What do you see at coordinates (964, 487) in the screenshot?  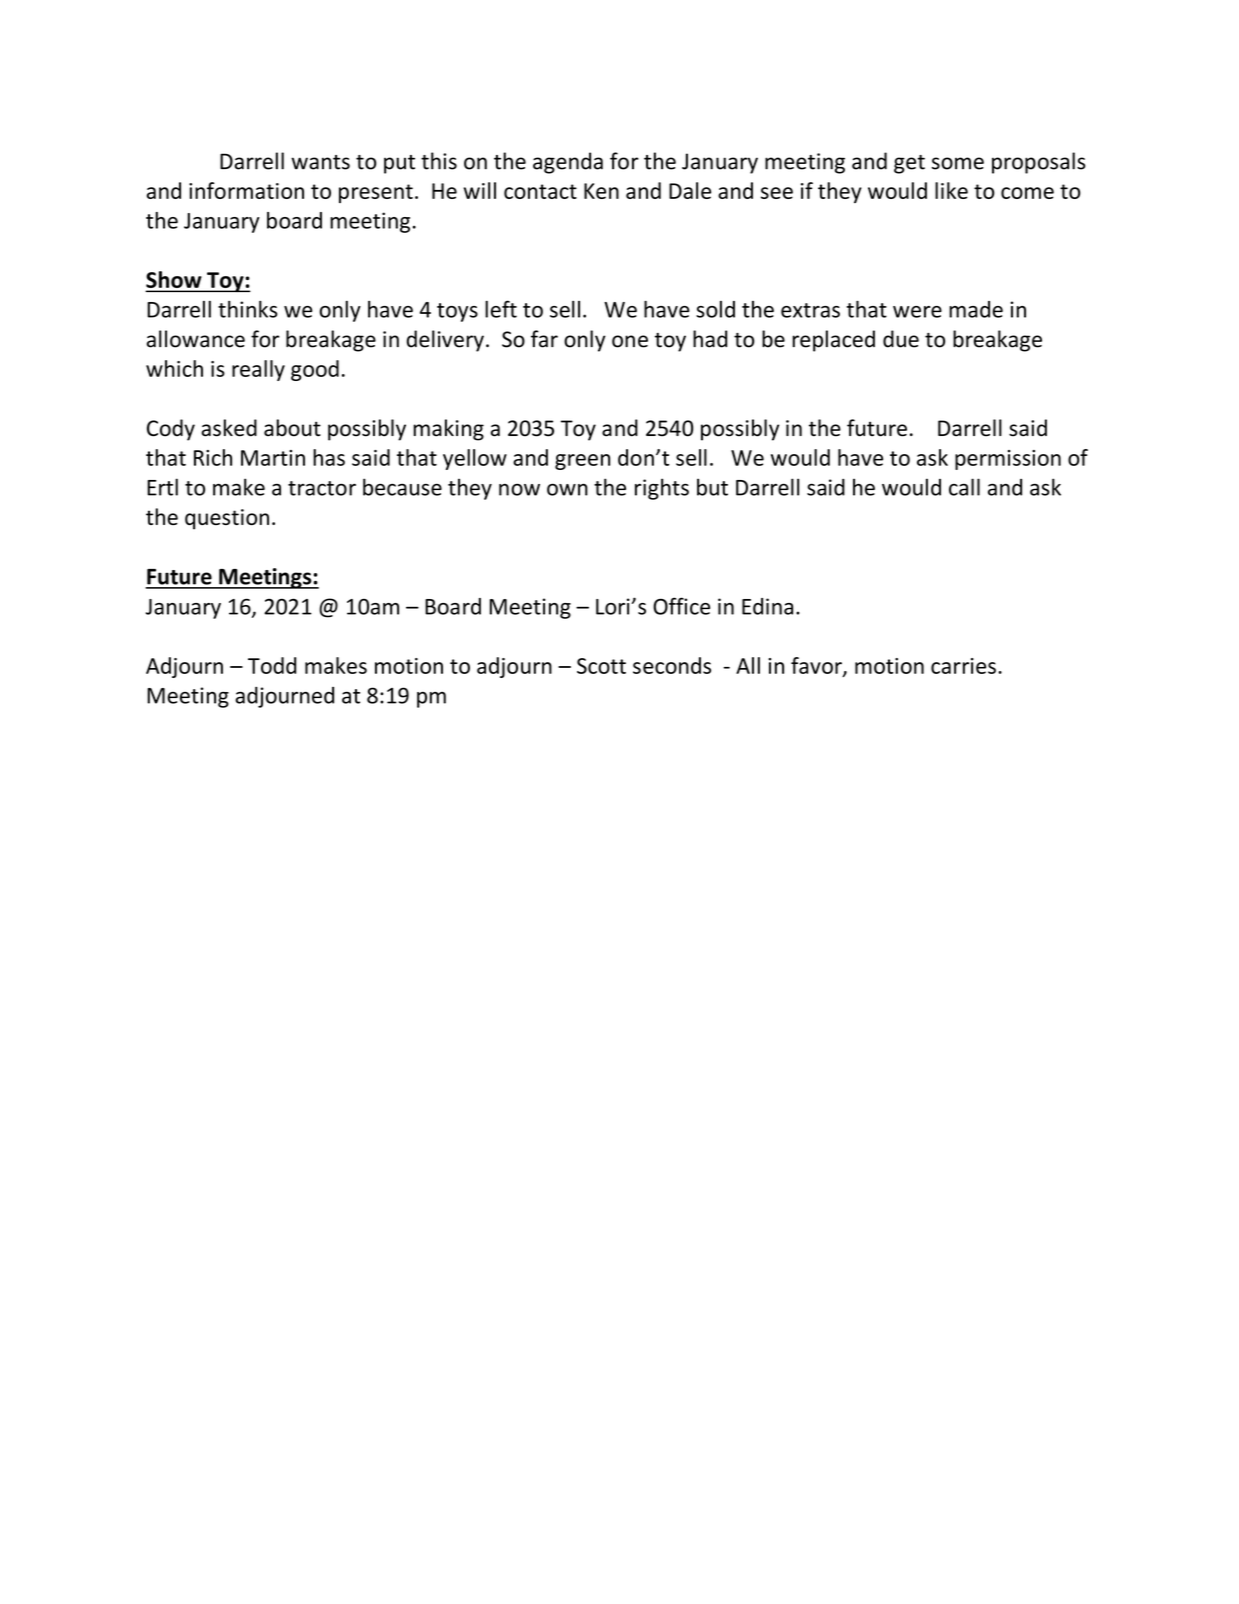 I see `call` at bounding box center [964, 487].
